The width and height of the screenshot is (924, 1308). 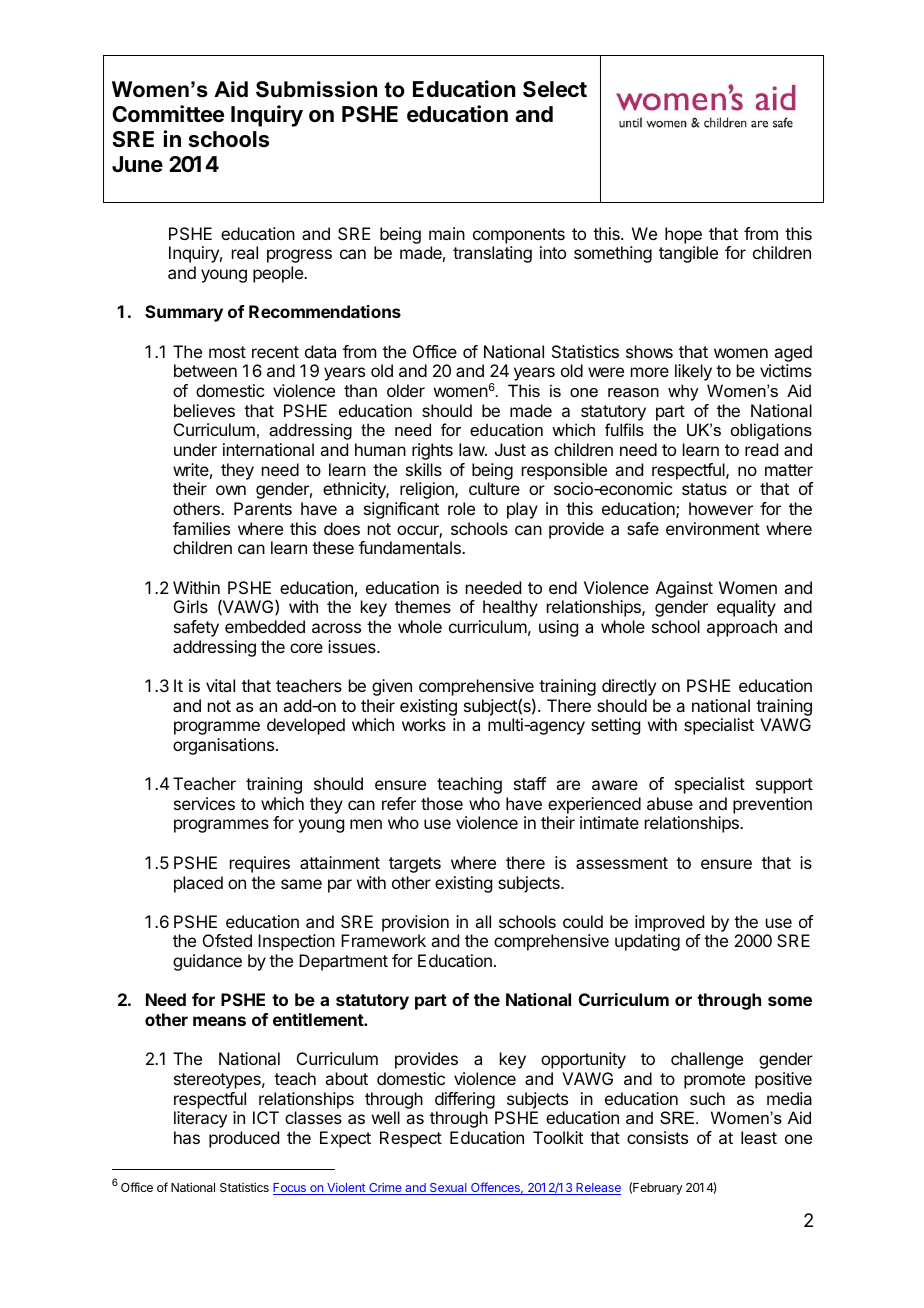 What do you see at coordinates (669, 923) in the screenshot?
I see `improved` at bounding box center [669, 923].
